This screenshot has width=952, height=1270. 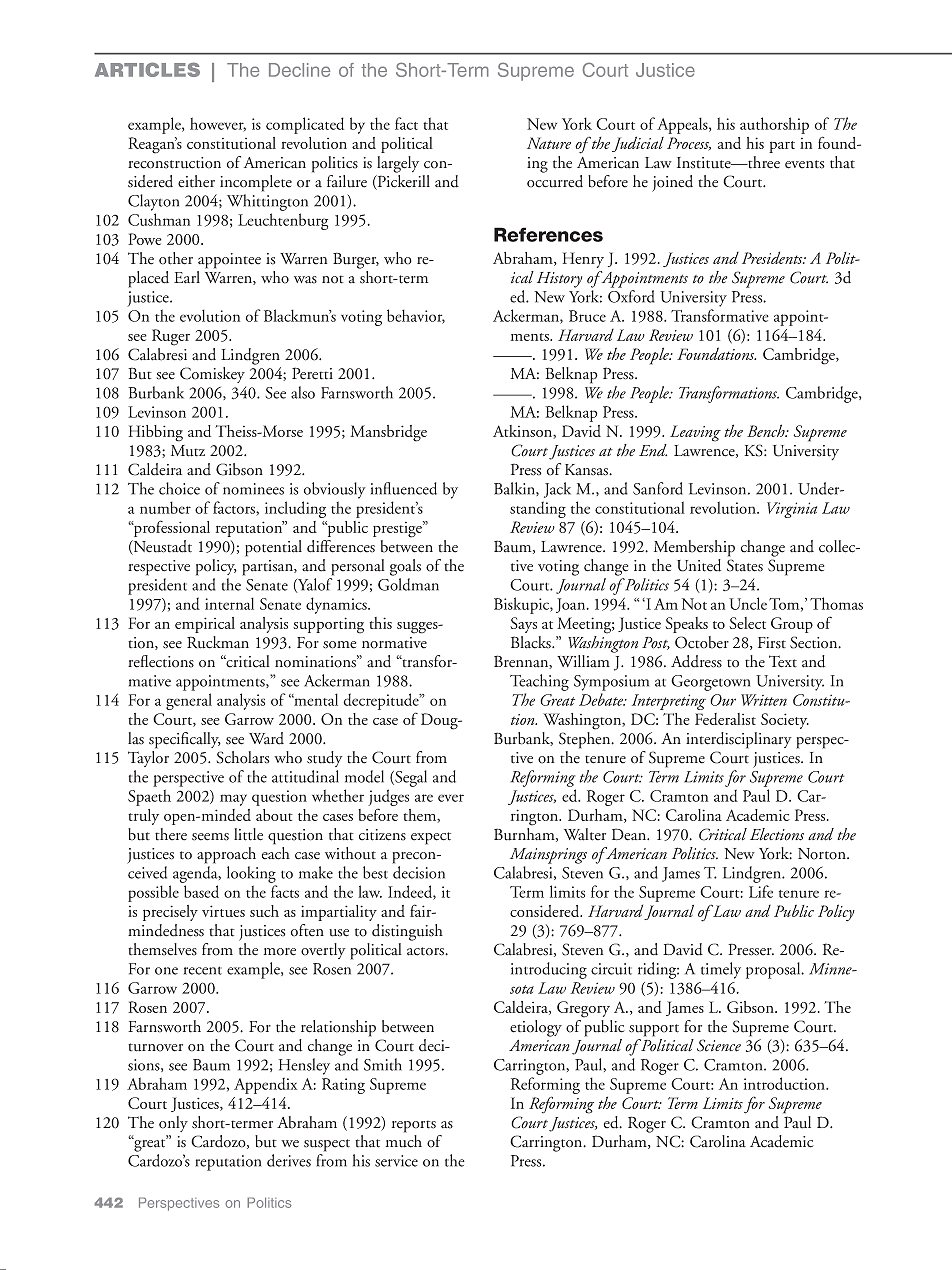 I want to click on Says, so click(x=523, y=625).
